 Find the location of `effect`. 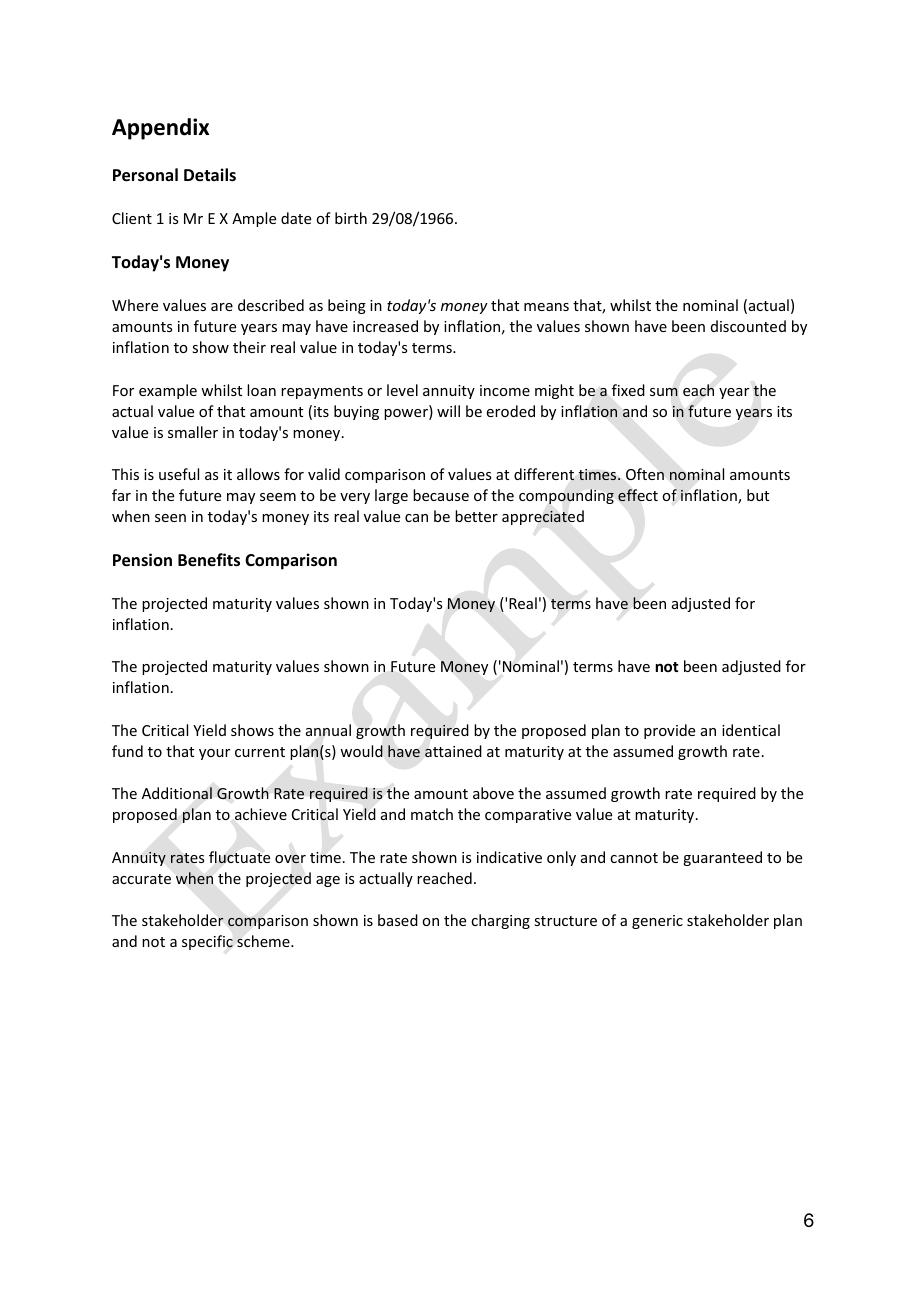

effect is located at coordinates (638, 495).
